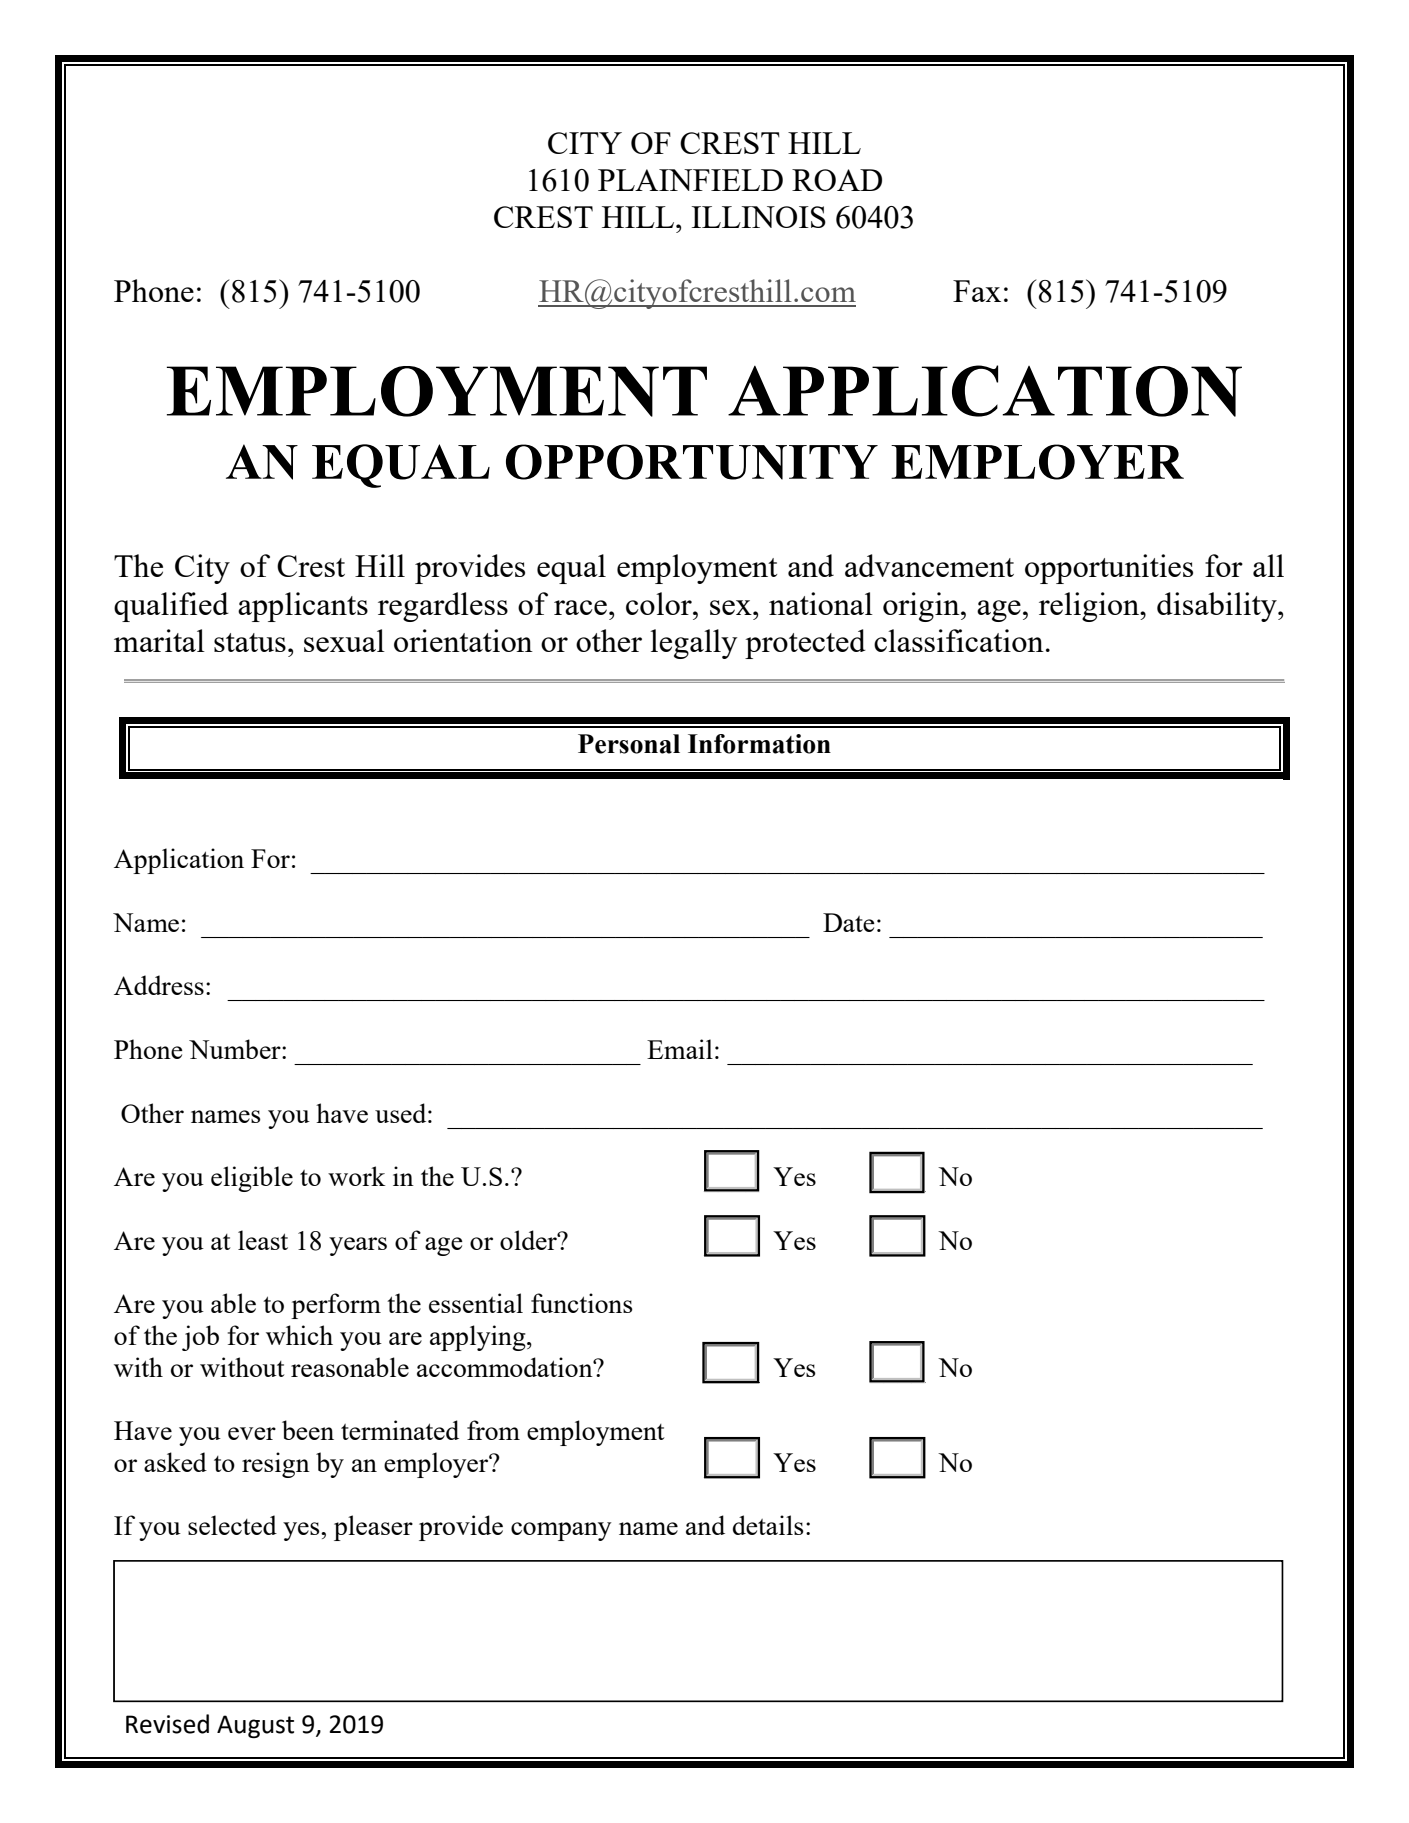 Image resolution: width=1409 pixels, height=1823 pixels. I want to click on Date, so click(849, 922).
